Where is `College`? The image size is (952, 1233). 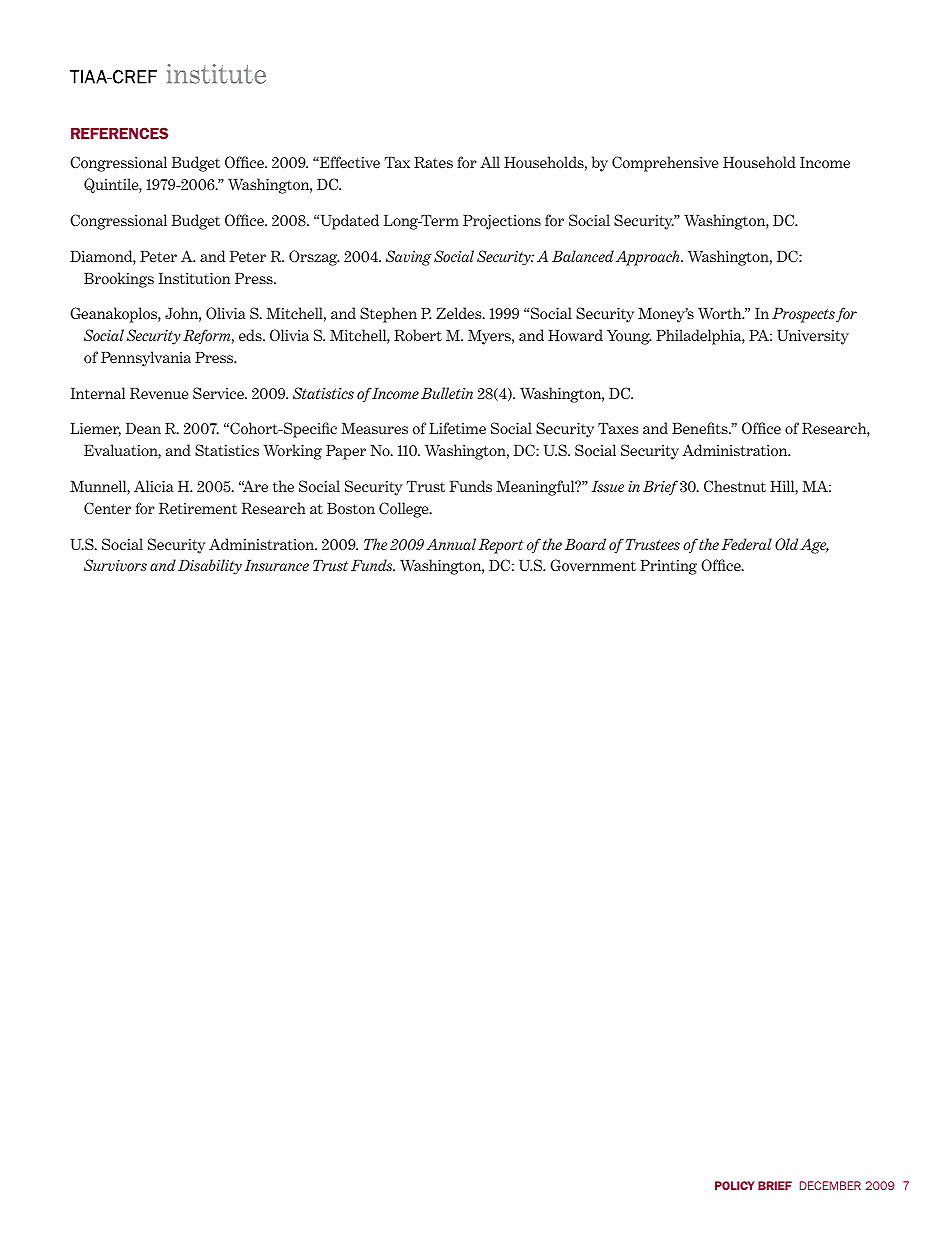
College is located at coordinates (405, 510).
